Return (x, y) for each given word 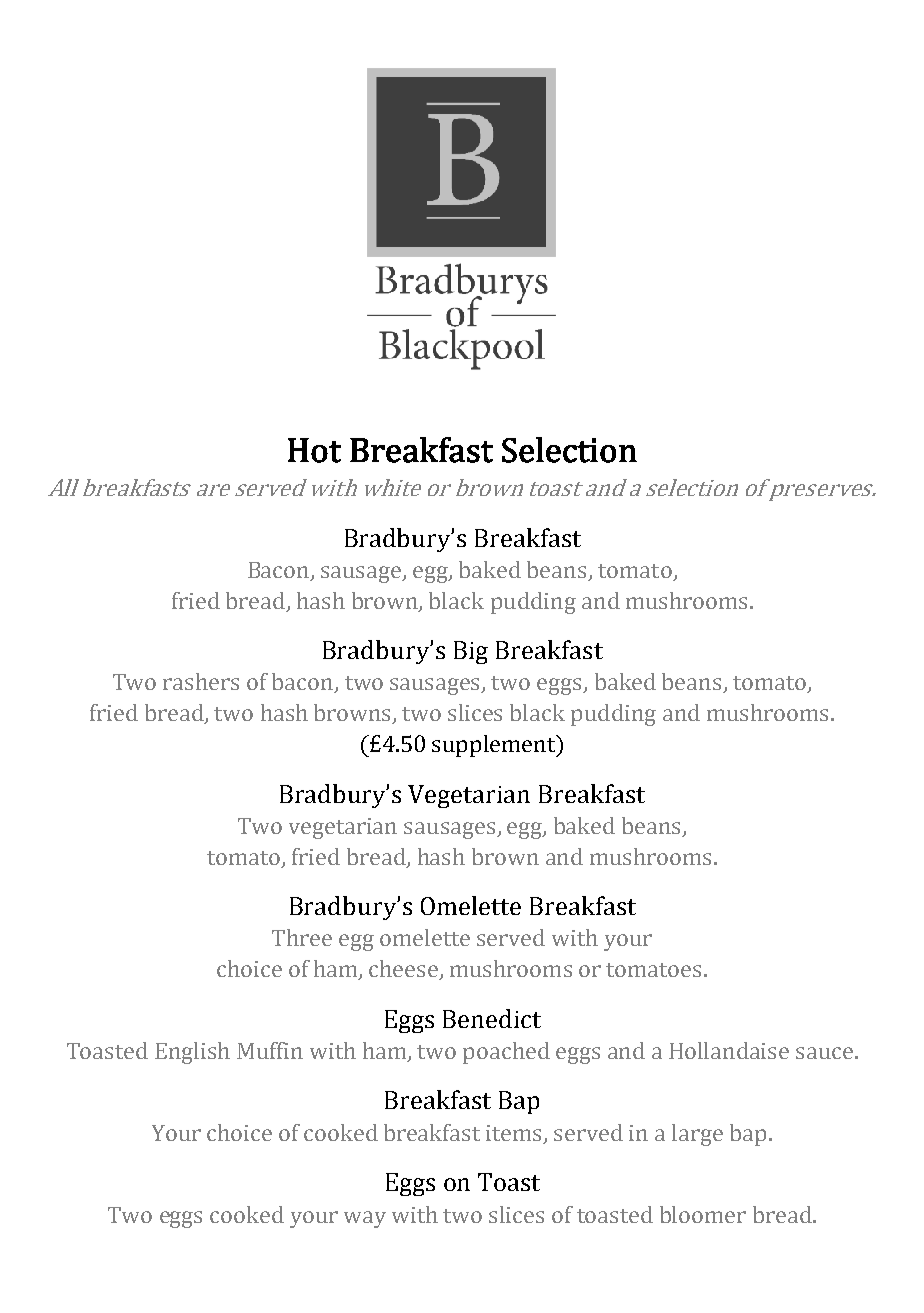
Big (471, 652)
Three (302, 937)
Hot (314, 450)
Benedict (492, 1018)
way (365, 1219)
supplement (495, 746)
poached (506, 1053)
